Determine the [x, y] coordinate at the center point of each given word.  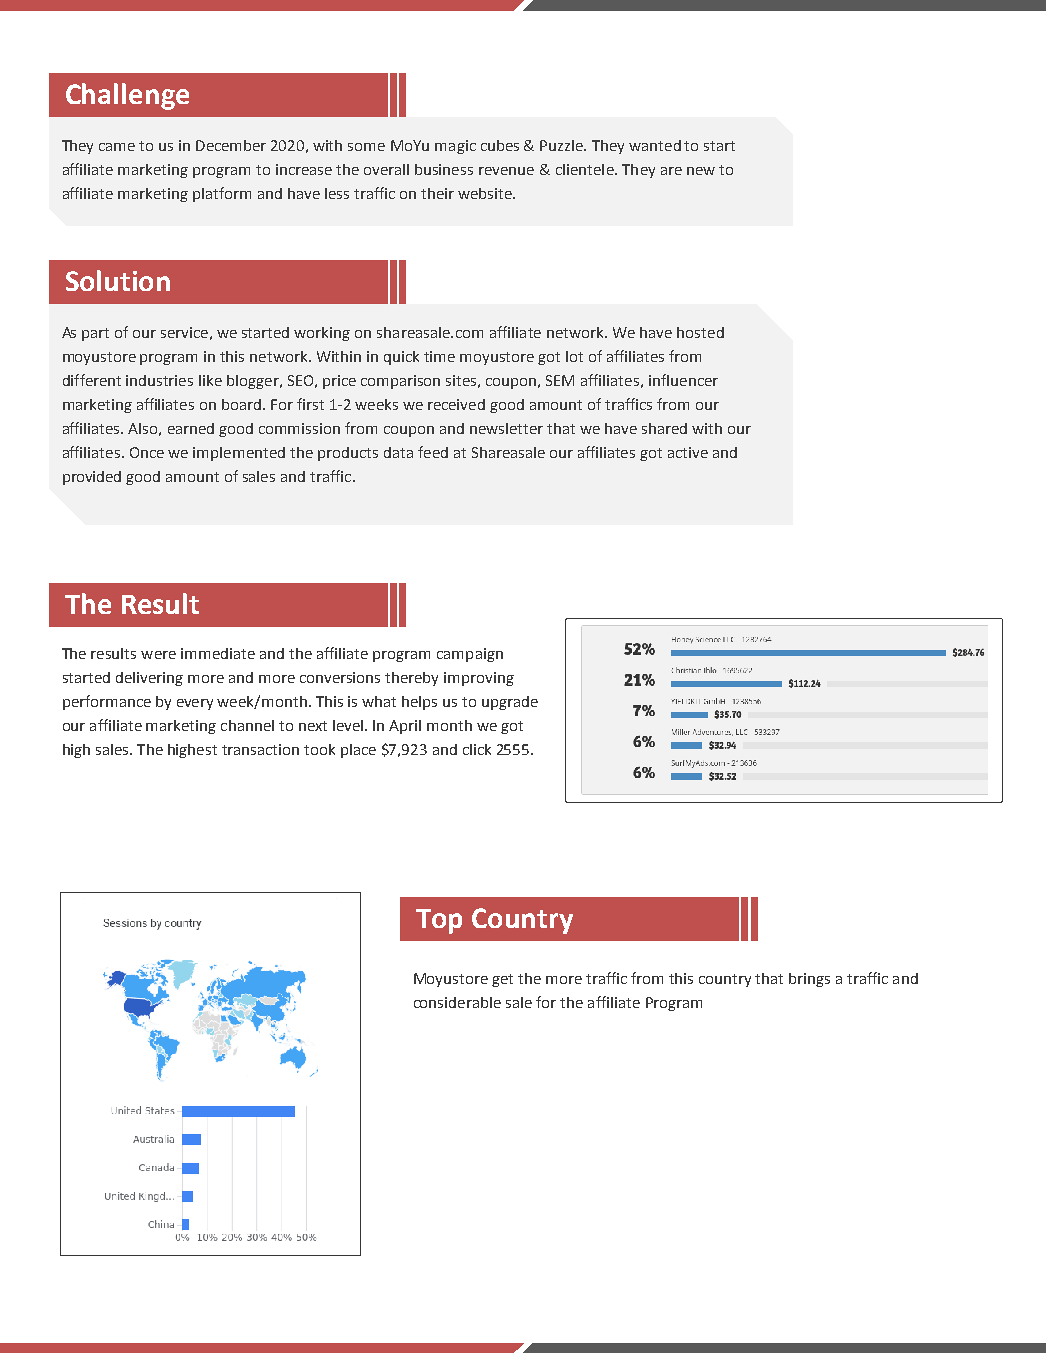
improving [479, 679]
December [231, 145]
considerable [457, 1002]
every [195, 704]
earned [191, 428]
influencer [683, 380]
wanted [655, 145]
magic [455, 147]
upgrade [510, 703]
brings [809, 980]
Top [439, 921]
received [456, 404]
